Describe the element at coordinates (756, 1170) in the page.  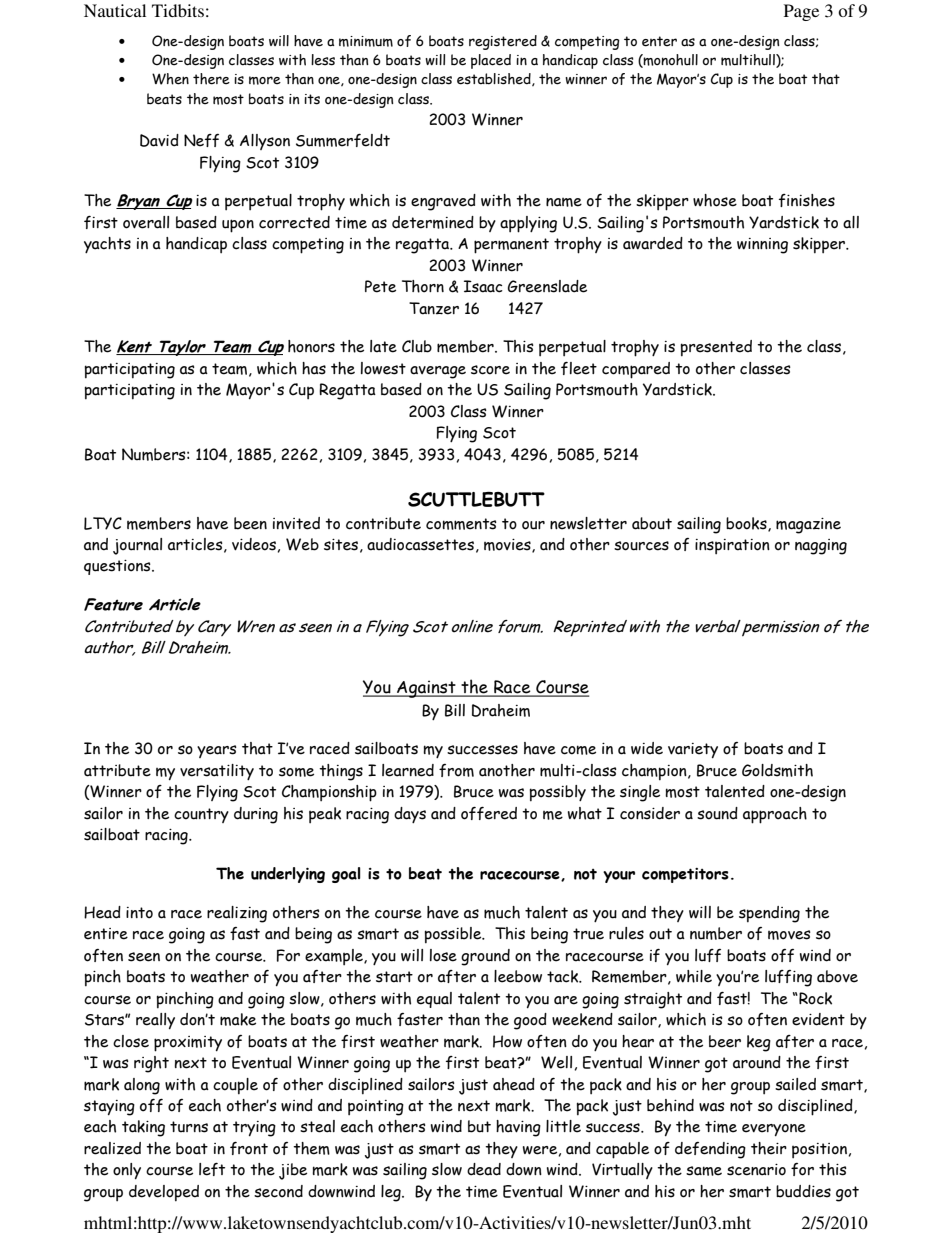
I see `scenario` at that location.
